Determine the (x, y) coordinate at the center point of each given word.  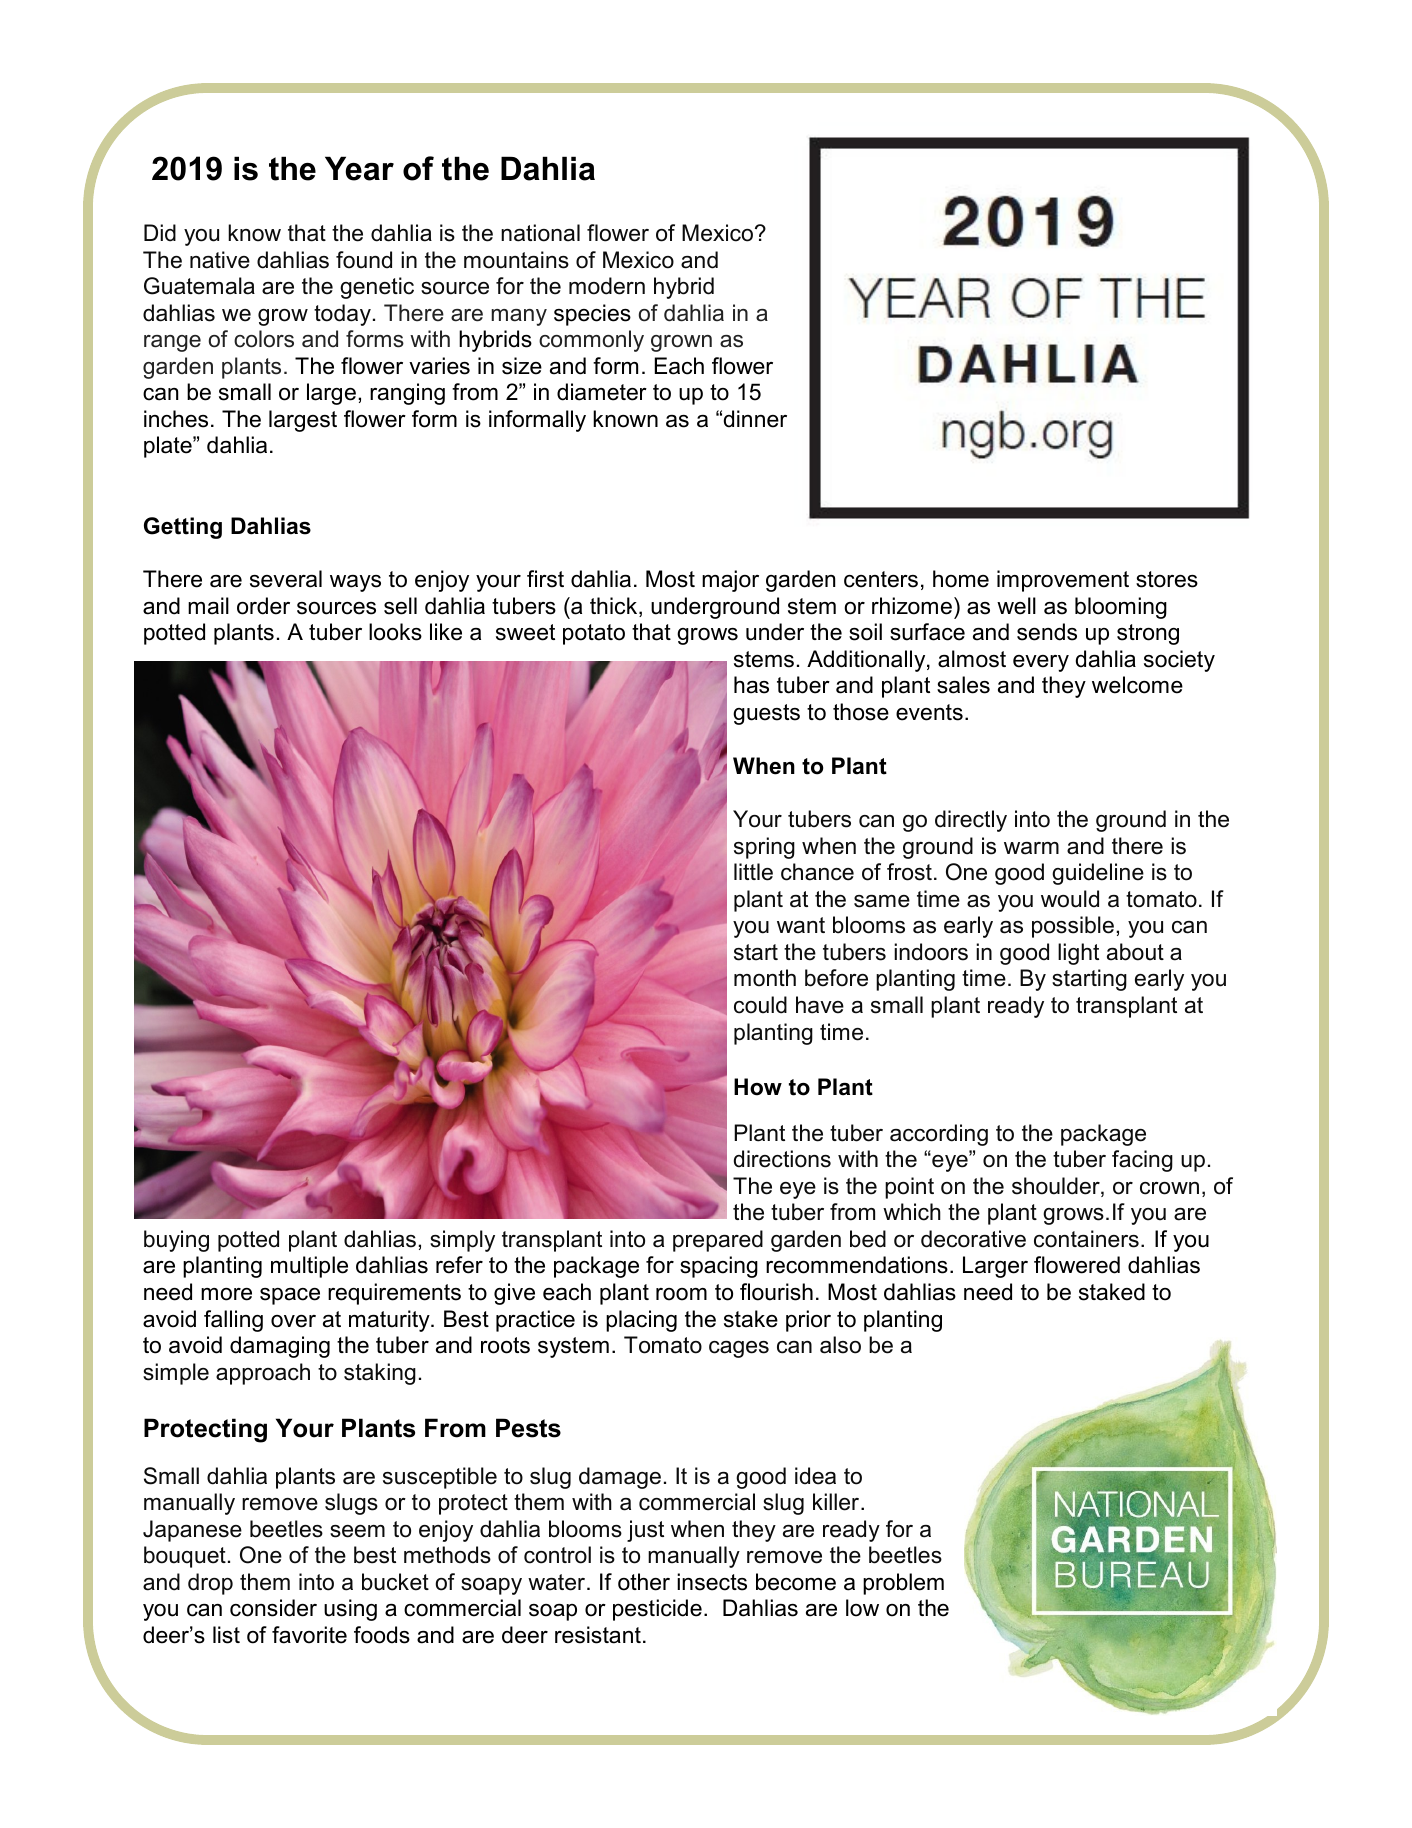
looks (395, 632)
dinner (755, 419)
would (1070, 899)
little (753, 872)
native (220, 260)
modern (607, 286)
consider (273, 1608)
